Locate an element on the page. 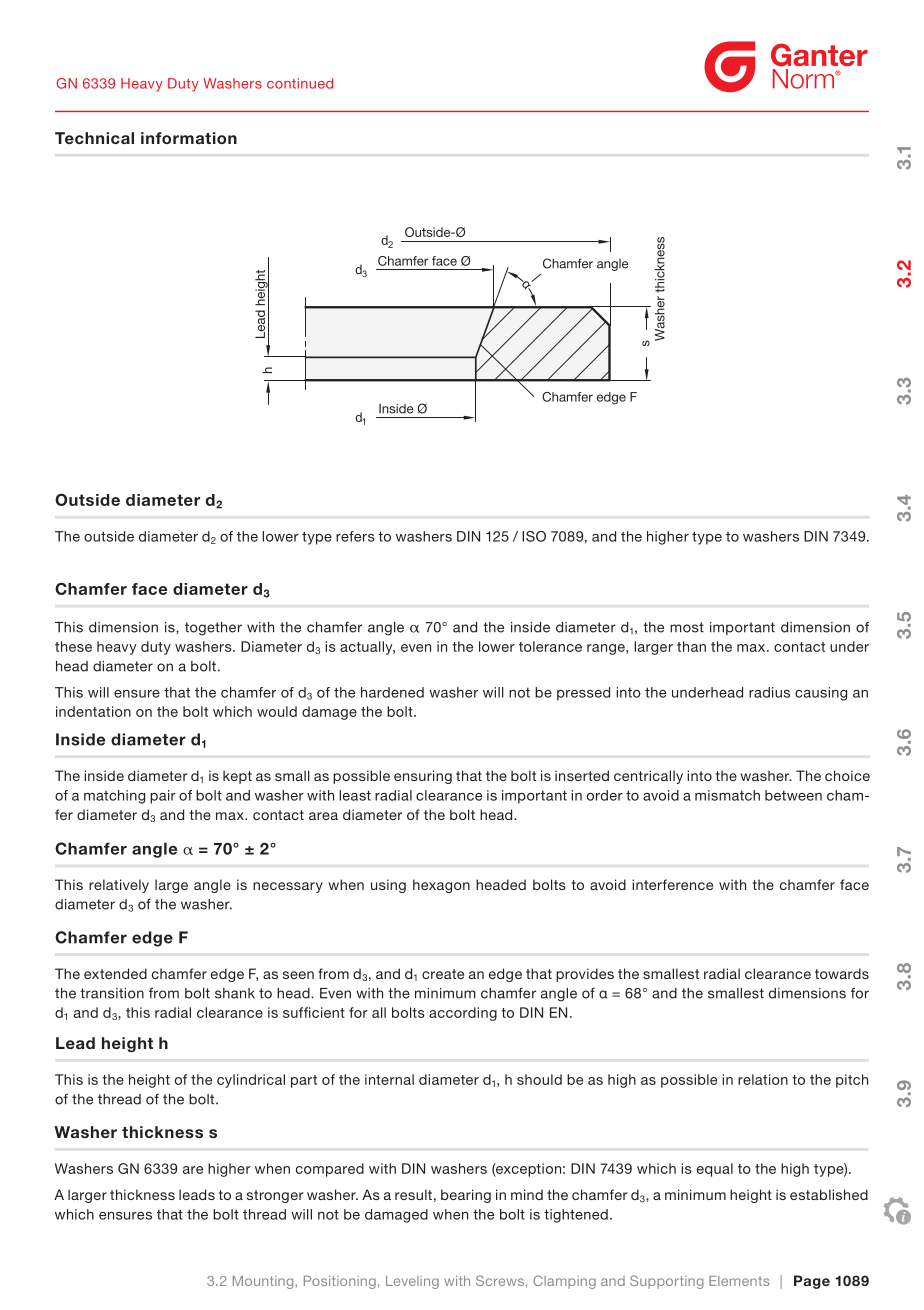 The width and height of the page is (924, 1310). ISO is located at coordinates (534, 536).
